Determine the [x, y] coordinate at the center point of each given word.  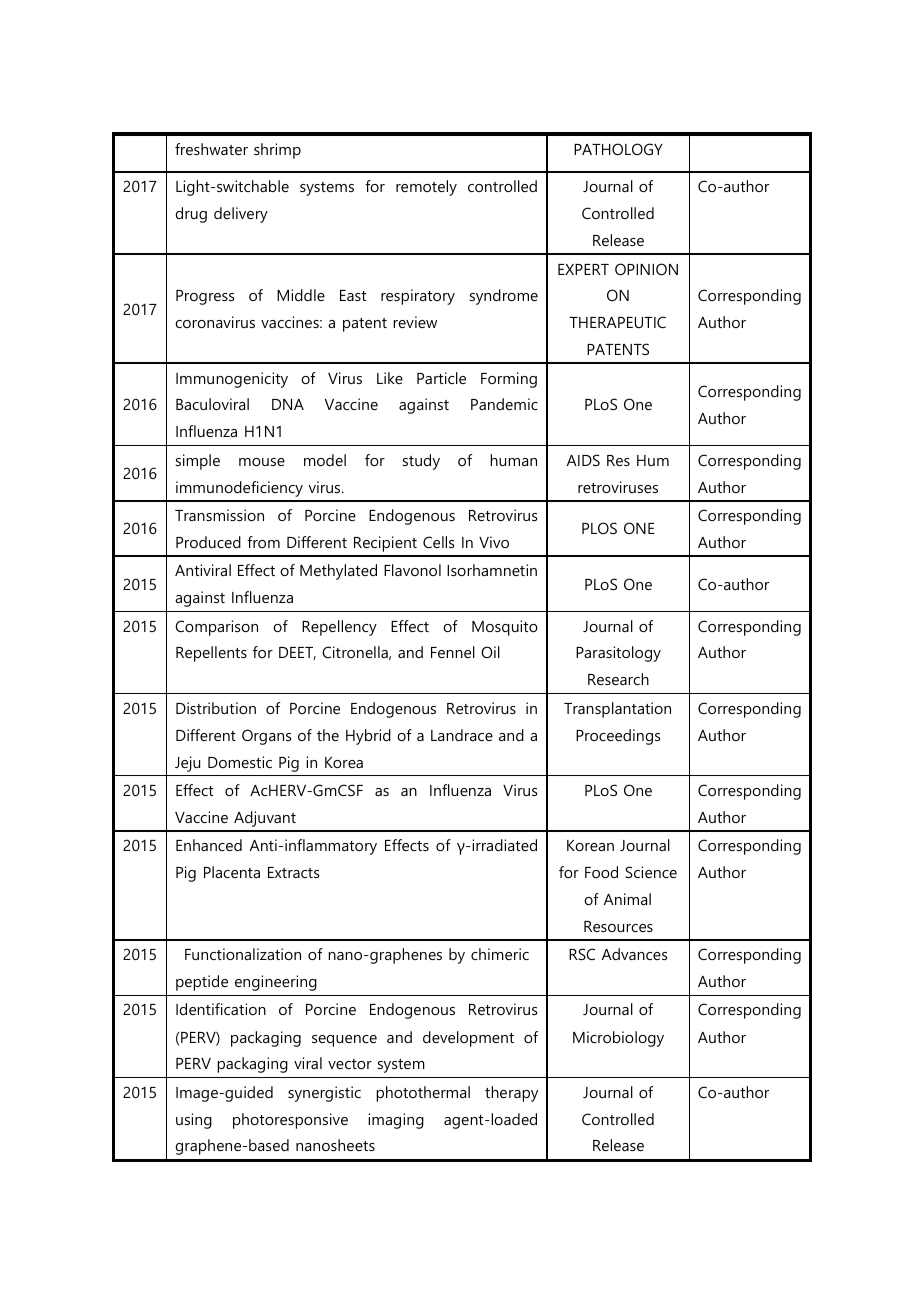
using [194, 1121]
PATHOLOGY [618, 149]
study [421, 462]
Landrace [462, 735]
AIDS [583, 460]
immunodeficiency [239, 489]
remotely [426, 188]
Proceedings [618, 737]
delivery [241, 215]
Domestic [240, 762]
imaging [396, 1121]
